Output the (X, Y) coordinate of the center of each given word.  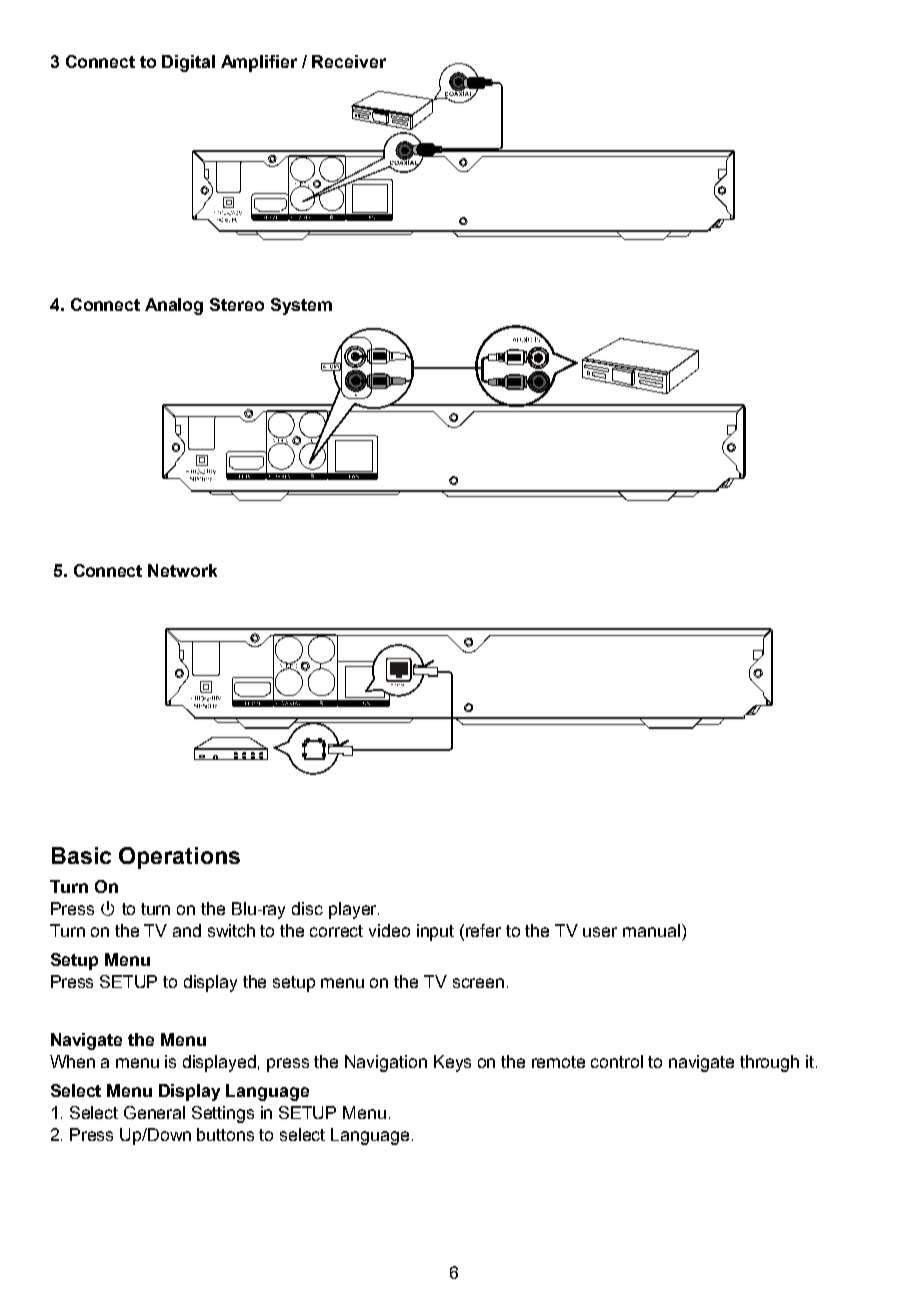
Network (182, 570)
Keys (452, 1063)
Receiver (349, 61)
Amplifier (259, 63)
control (617, 1061)
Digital (188, 63)
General (154, 1112)
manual (651, 930)
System (301, 306)
